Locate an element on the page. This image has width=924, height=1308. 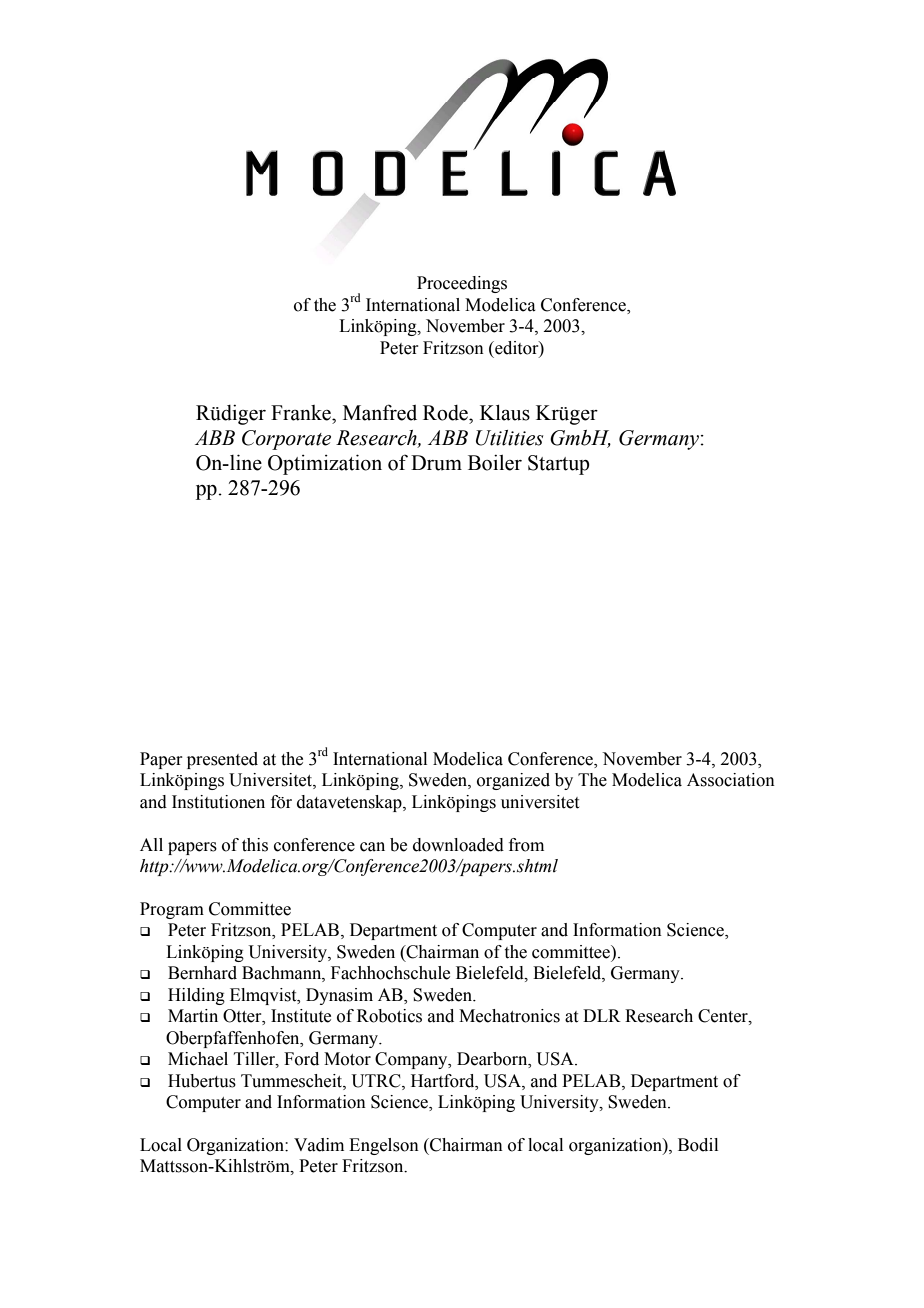
this is located at coordinates (255, 845).
